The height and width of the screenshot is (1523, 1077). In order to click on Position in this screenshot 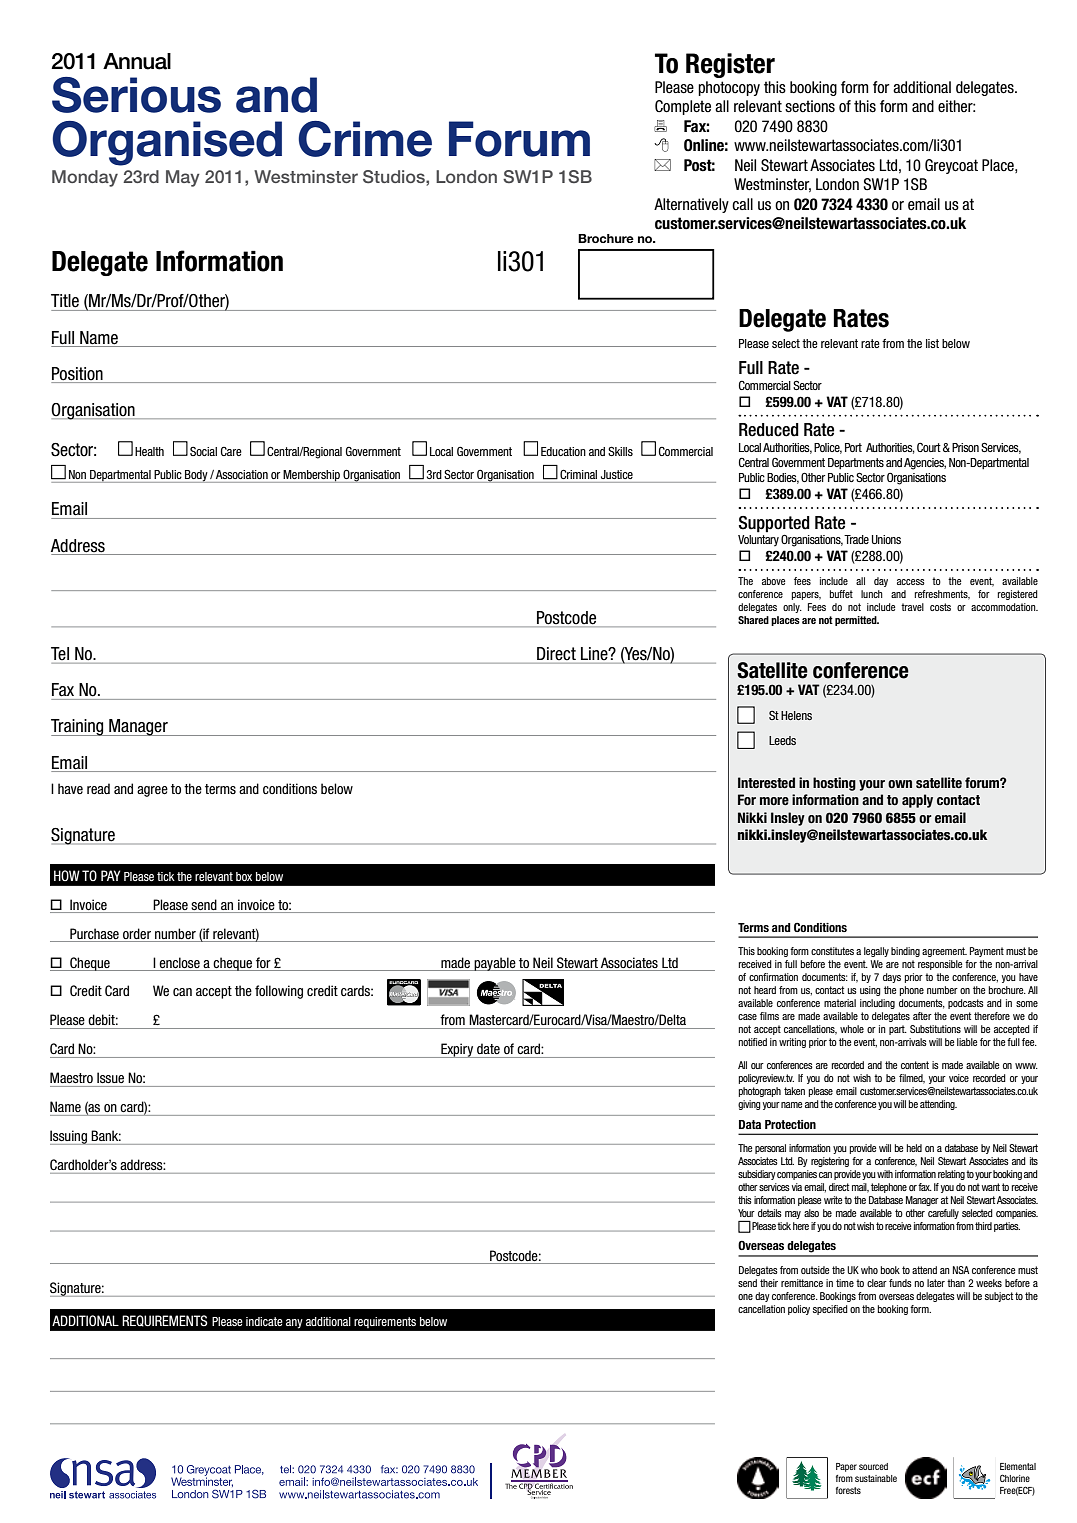, I will do `click(77, 374)`.
